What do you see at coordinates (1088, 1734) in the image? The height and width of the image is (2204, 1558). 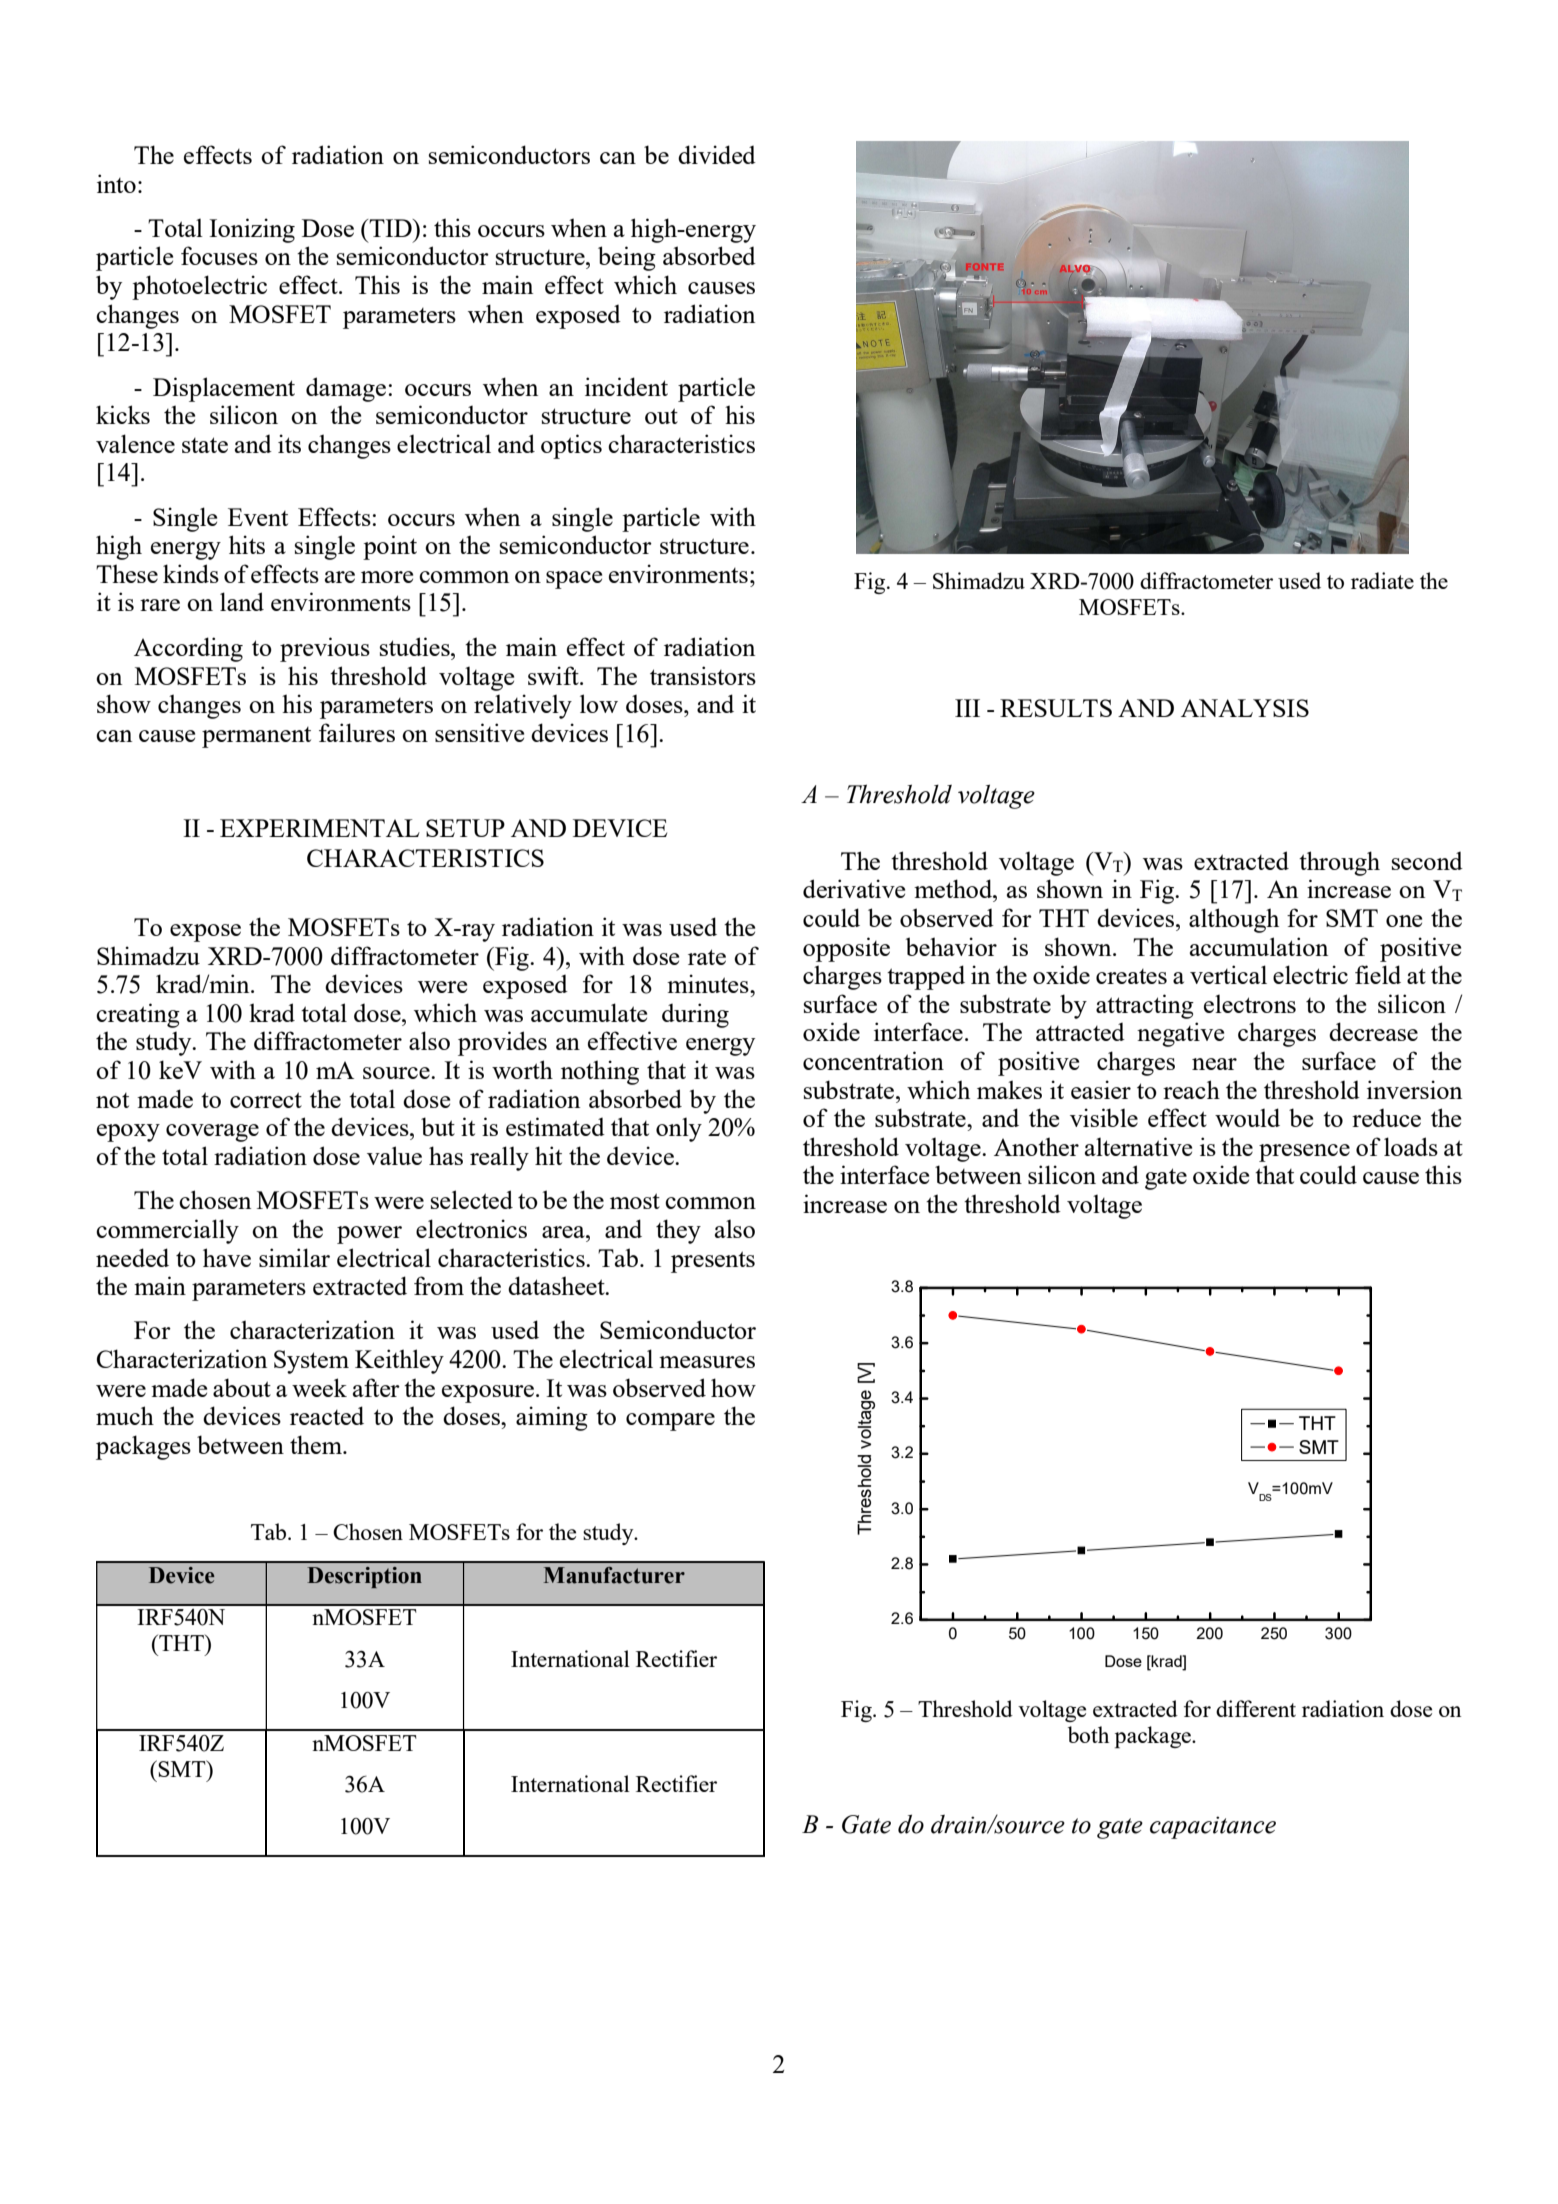 I see `both` at bounding box center [1088, 1734].
